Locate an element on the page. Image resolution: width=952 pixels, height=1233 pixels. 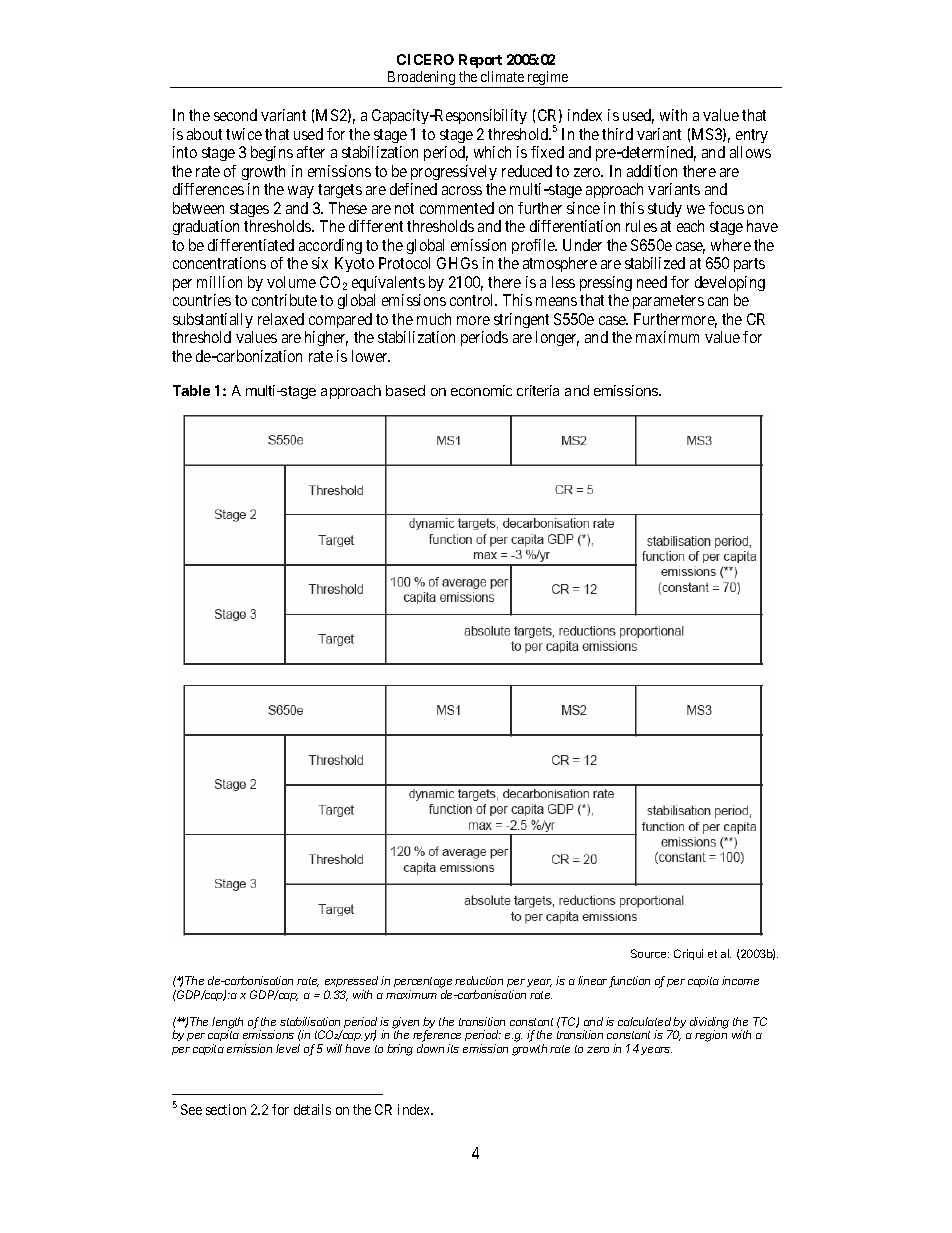
its is located at coordinates (453, 1048).
